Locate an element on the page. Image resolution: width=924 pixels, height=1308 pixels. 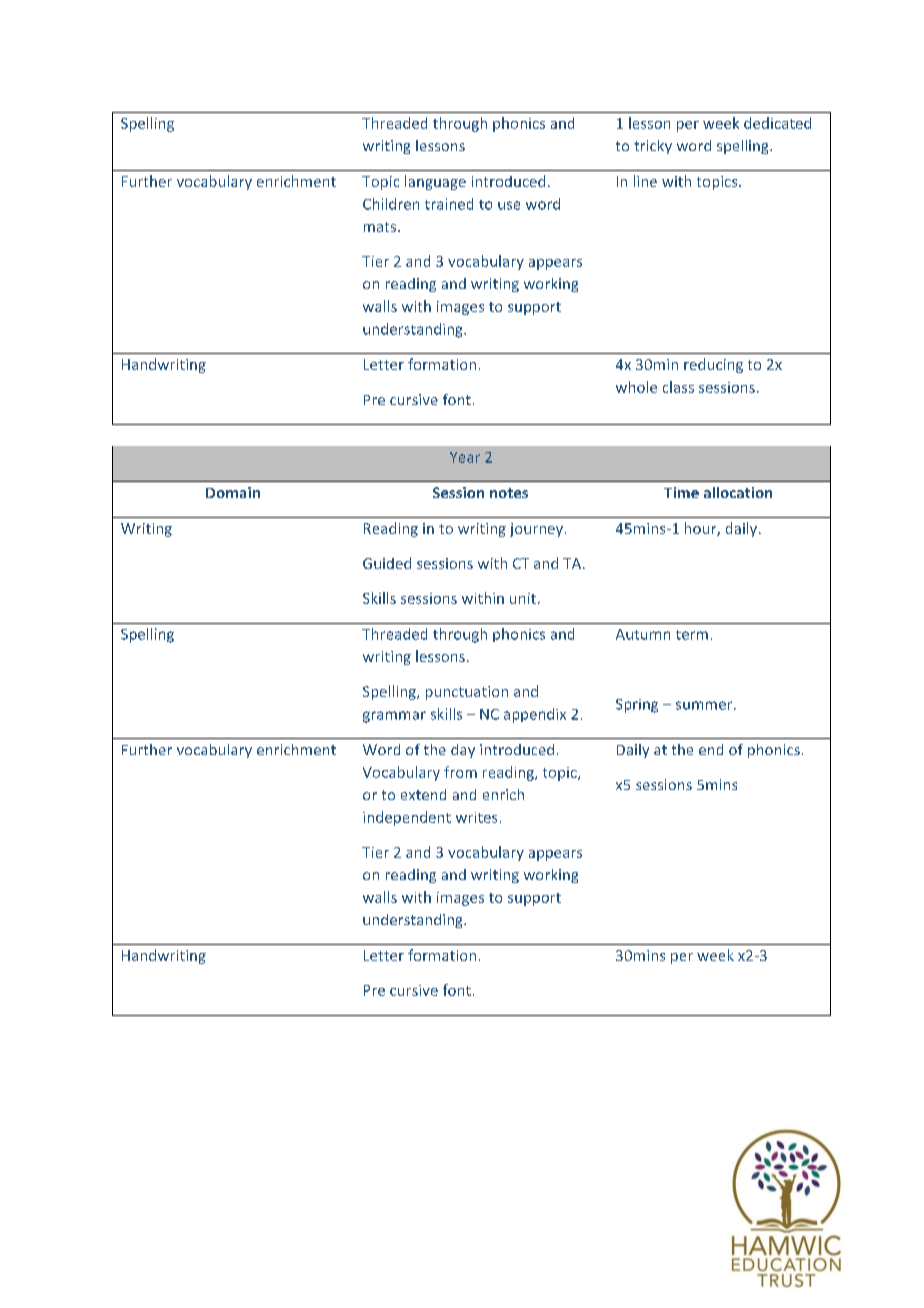
notes is located at coordinates (509, 493).
